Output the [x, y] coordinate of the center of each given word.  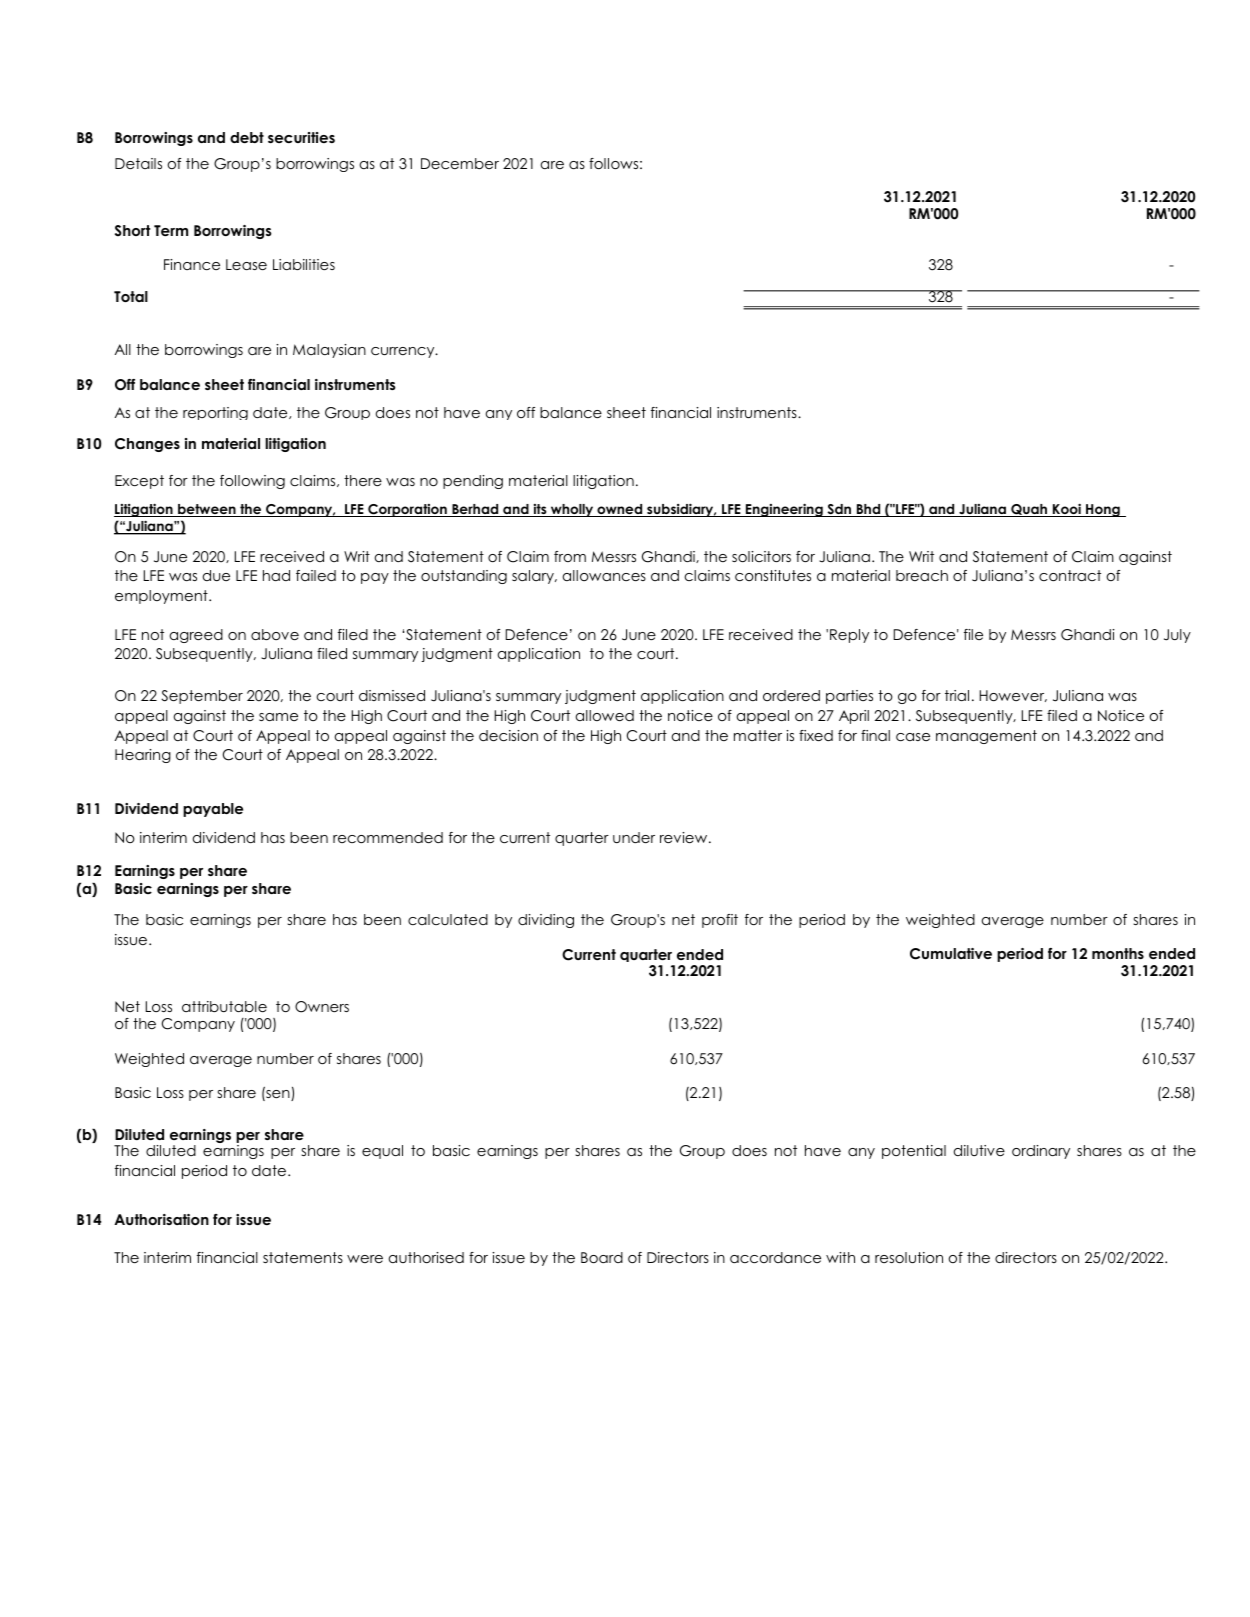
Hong [1103, 510]
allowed [605, 715]
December [460, 163]
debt [247, 137]
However [1013, 696]
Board [602, 1257]
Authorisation [161, 1219]
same [278, 717]
